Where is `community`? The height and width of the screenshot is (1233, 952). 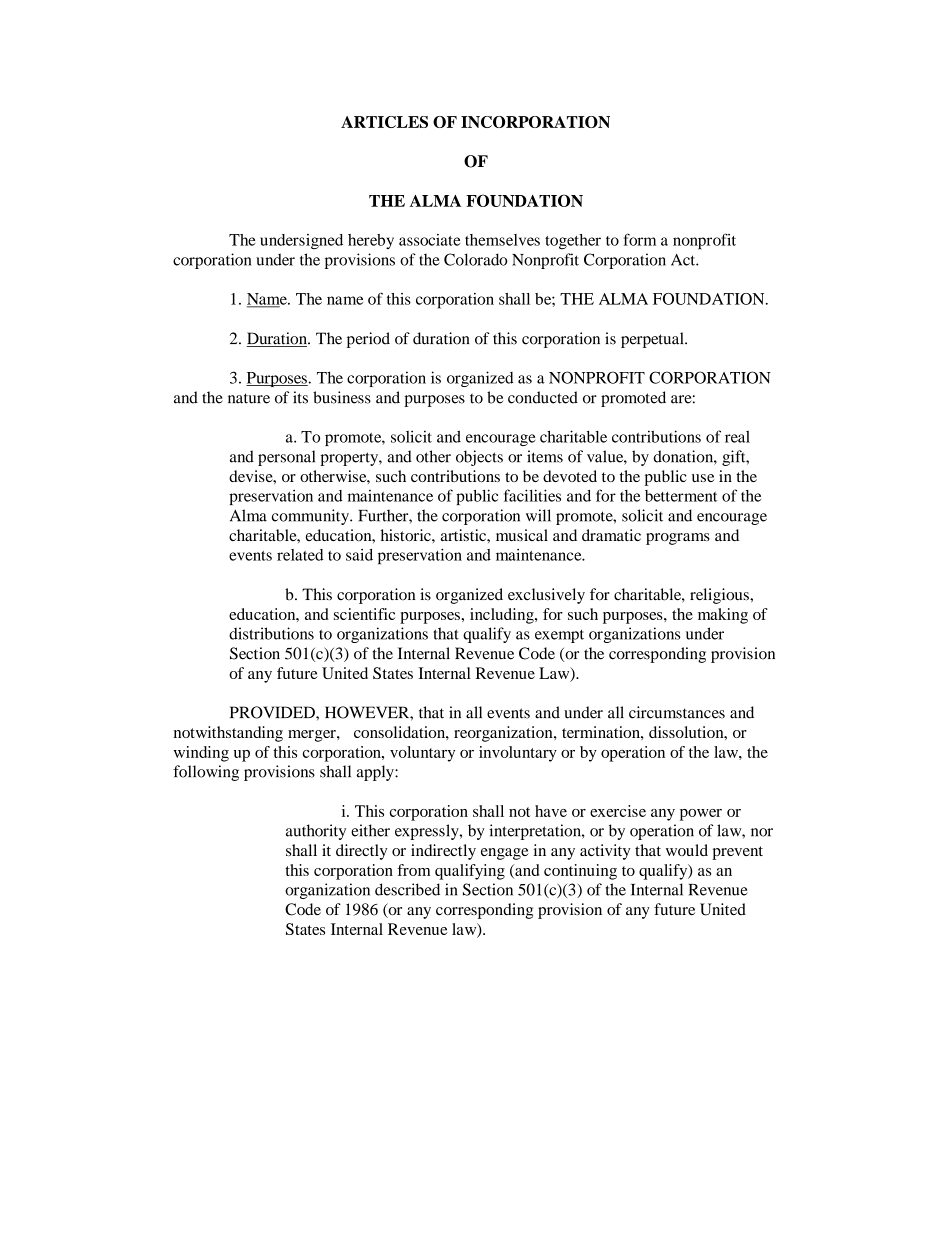 community is located at coordinates (311, 517).
